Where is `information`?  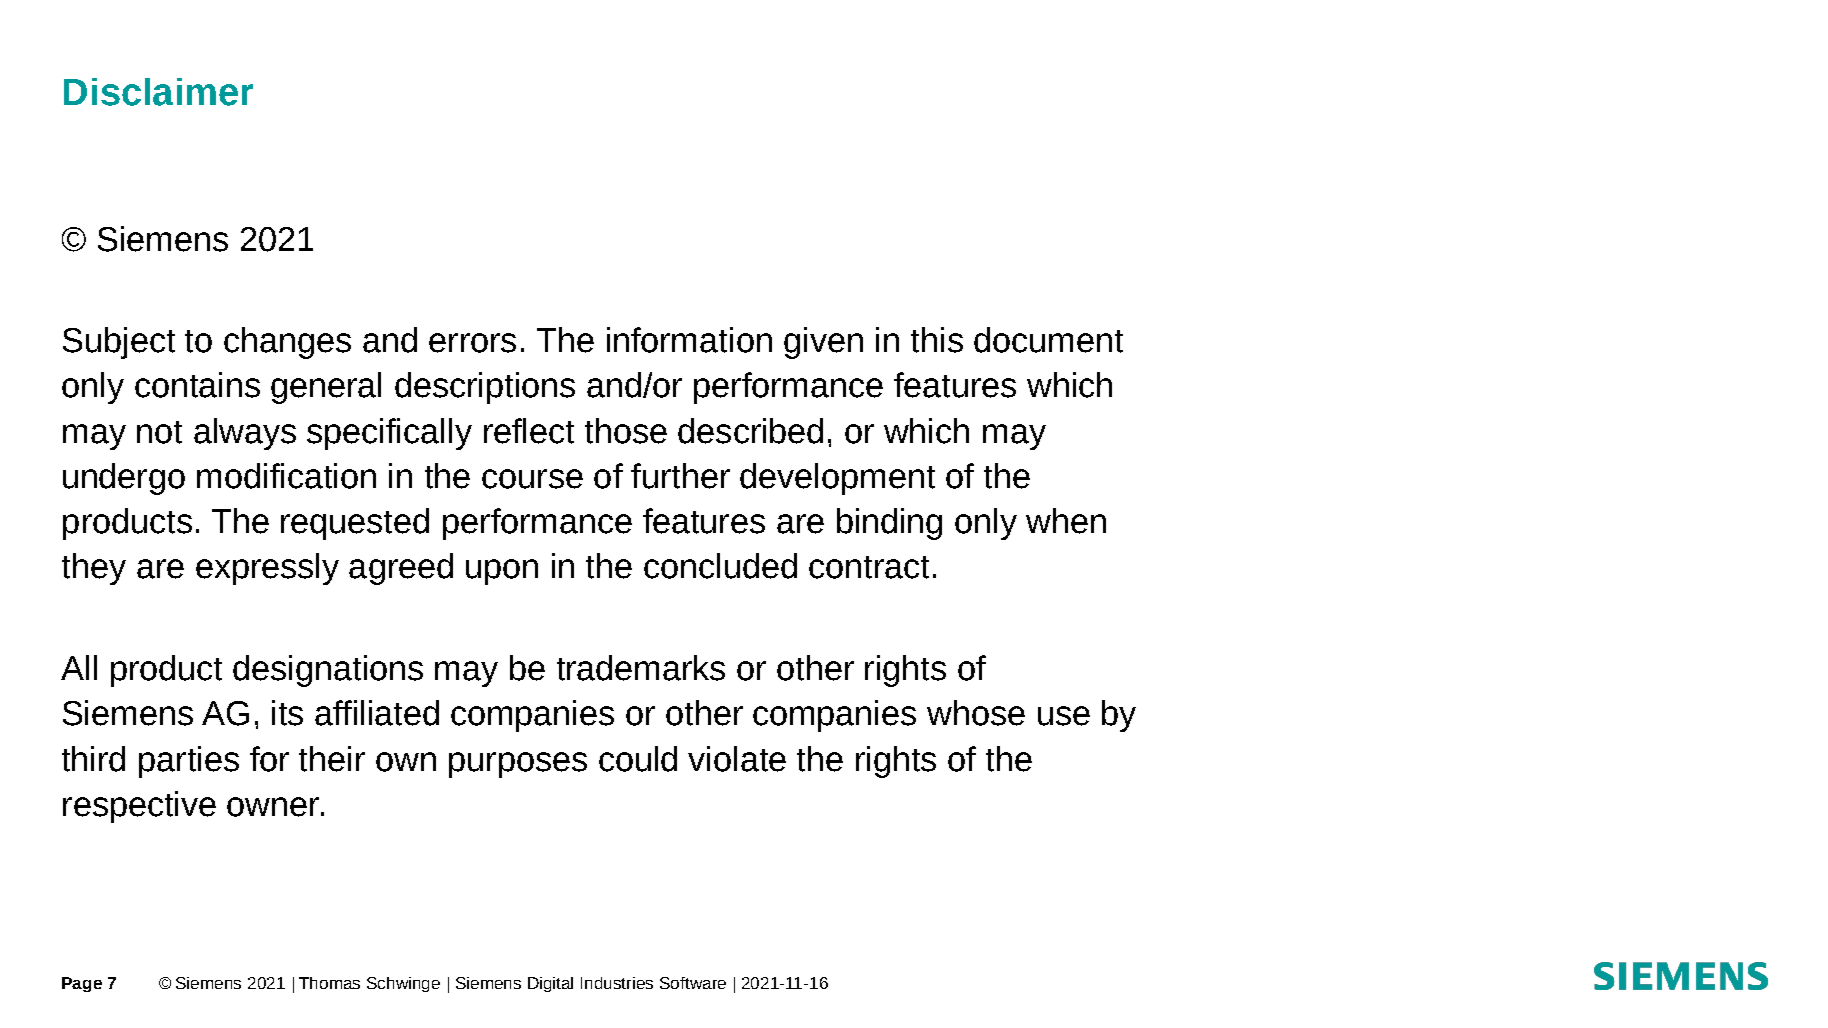
information is located at coordinates (689, 340).
